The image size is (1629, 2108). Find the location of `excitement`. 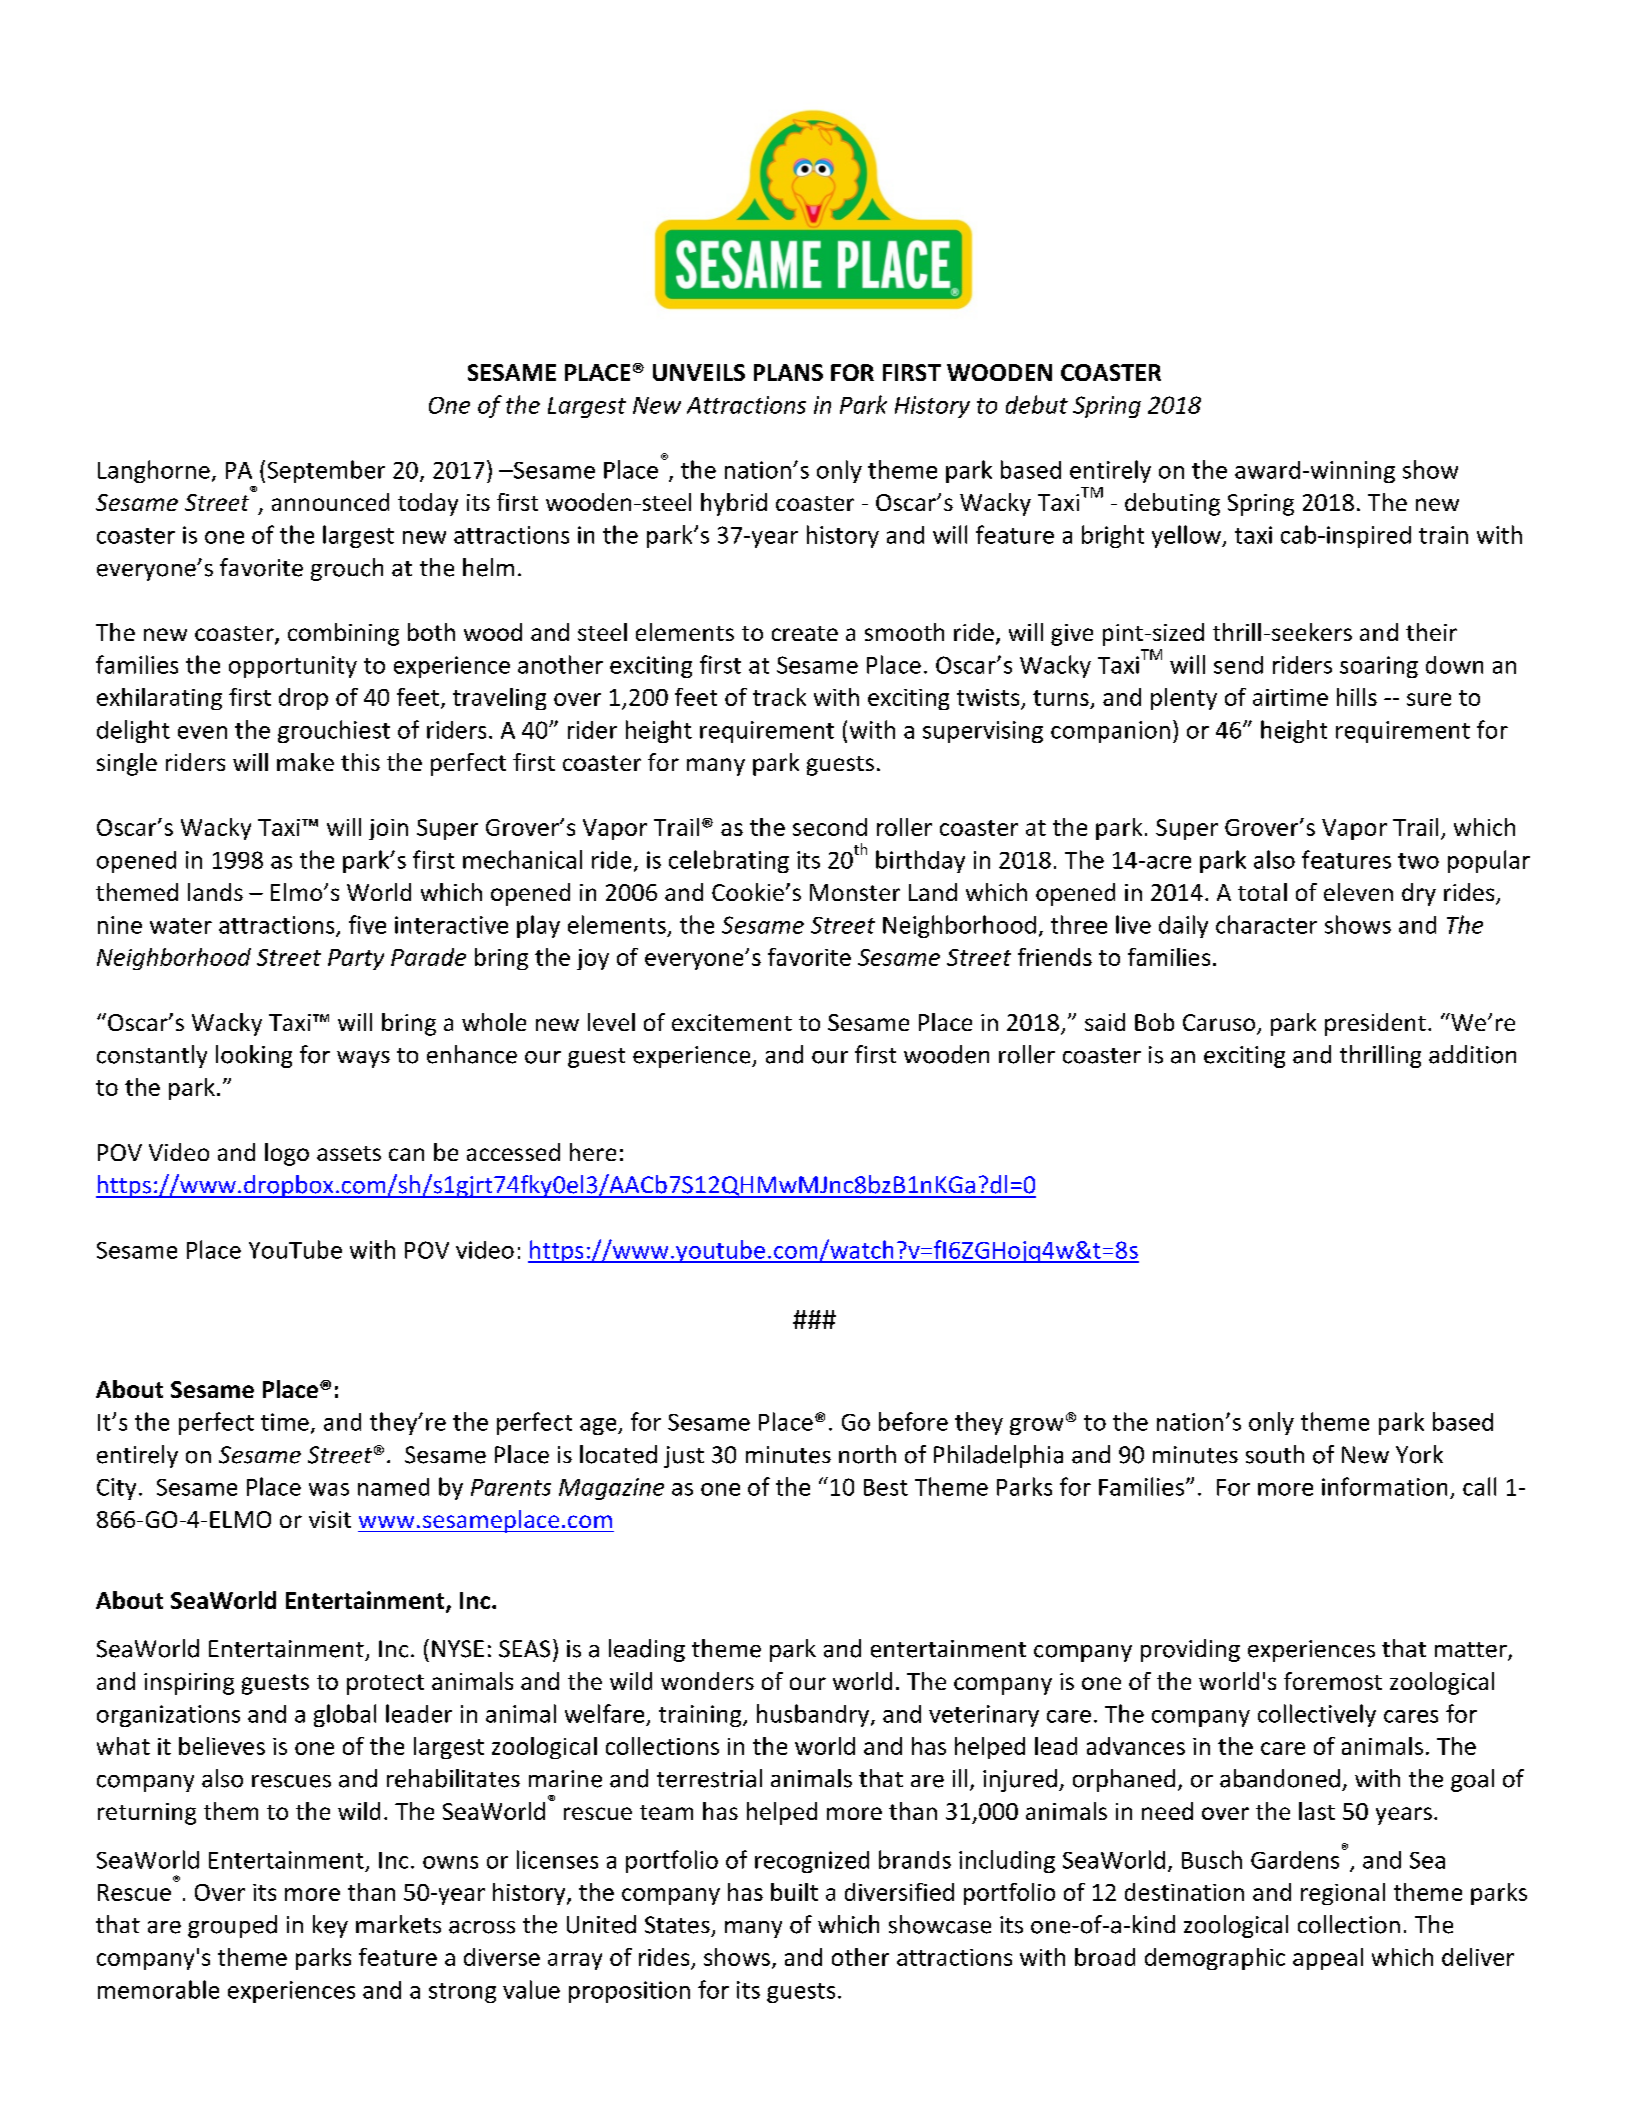

excitement is located at coordinates (732, 1022).
